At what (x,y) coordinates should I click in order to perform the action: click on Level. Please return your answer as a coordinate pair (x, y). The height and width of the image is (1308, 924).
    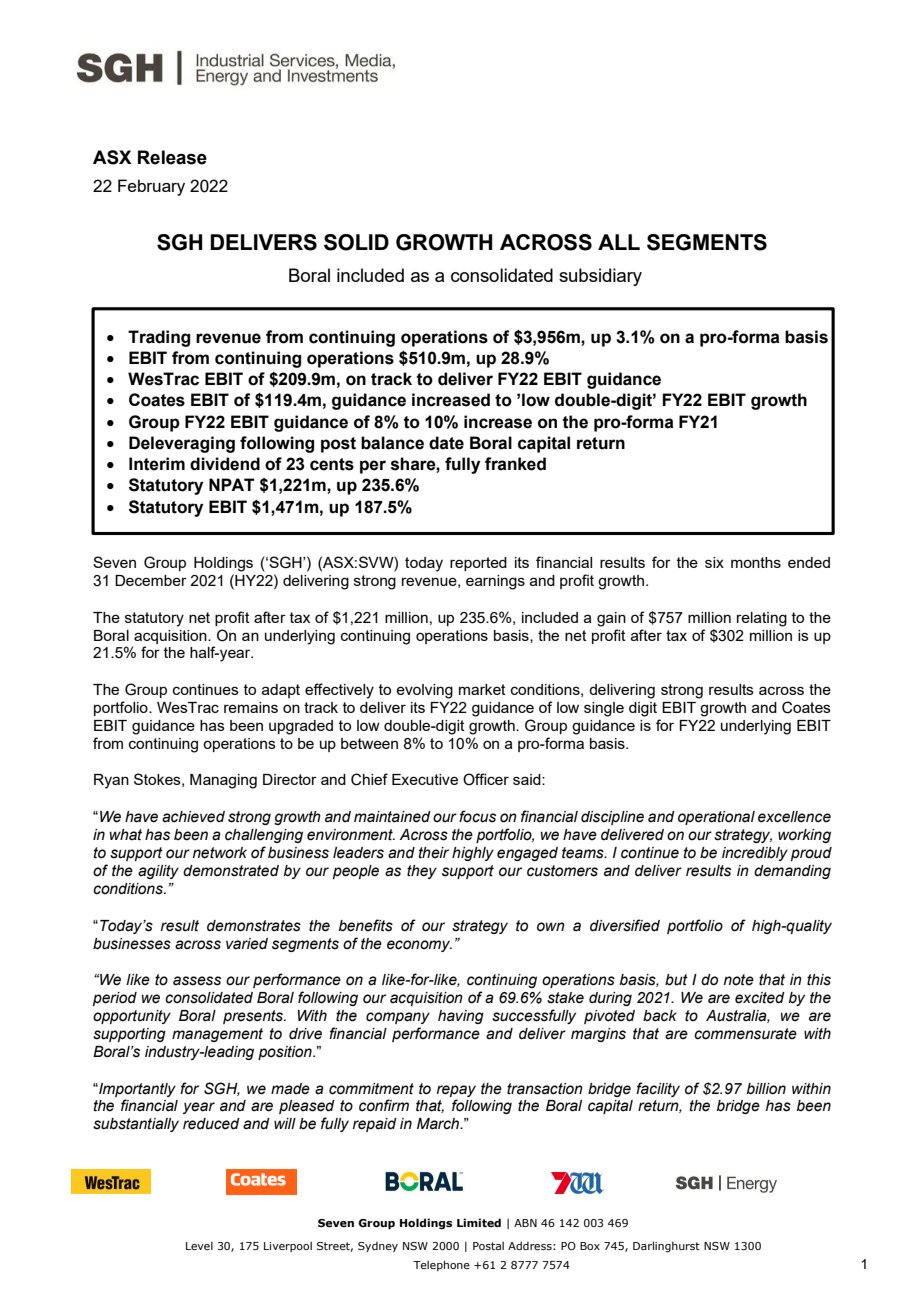
    Looking at the image, I should click on (199, 1245).
